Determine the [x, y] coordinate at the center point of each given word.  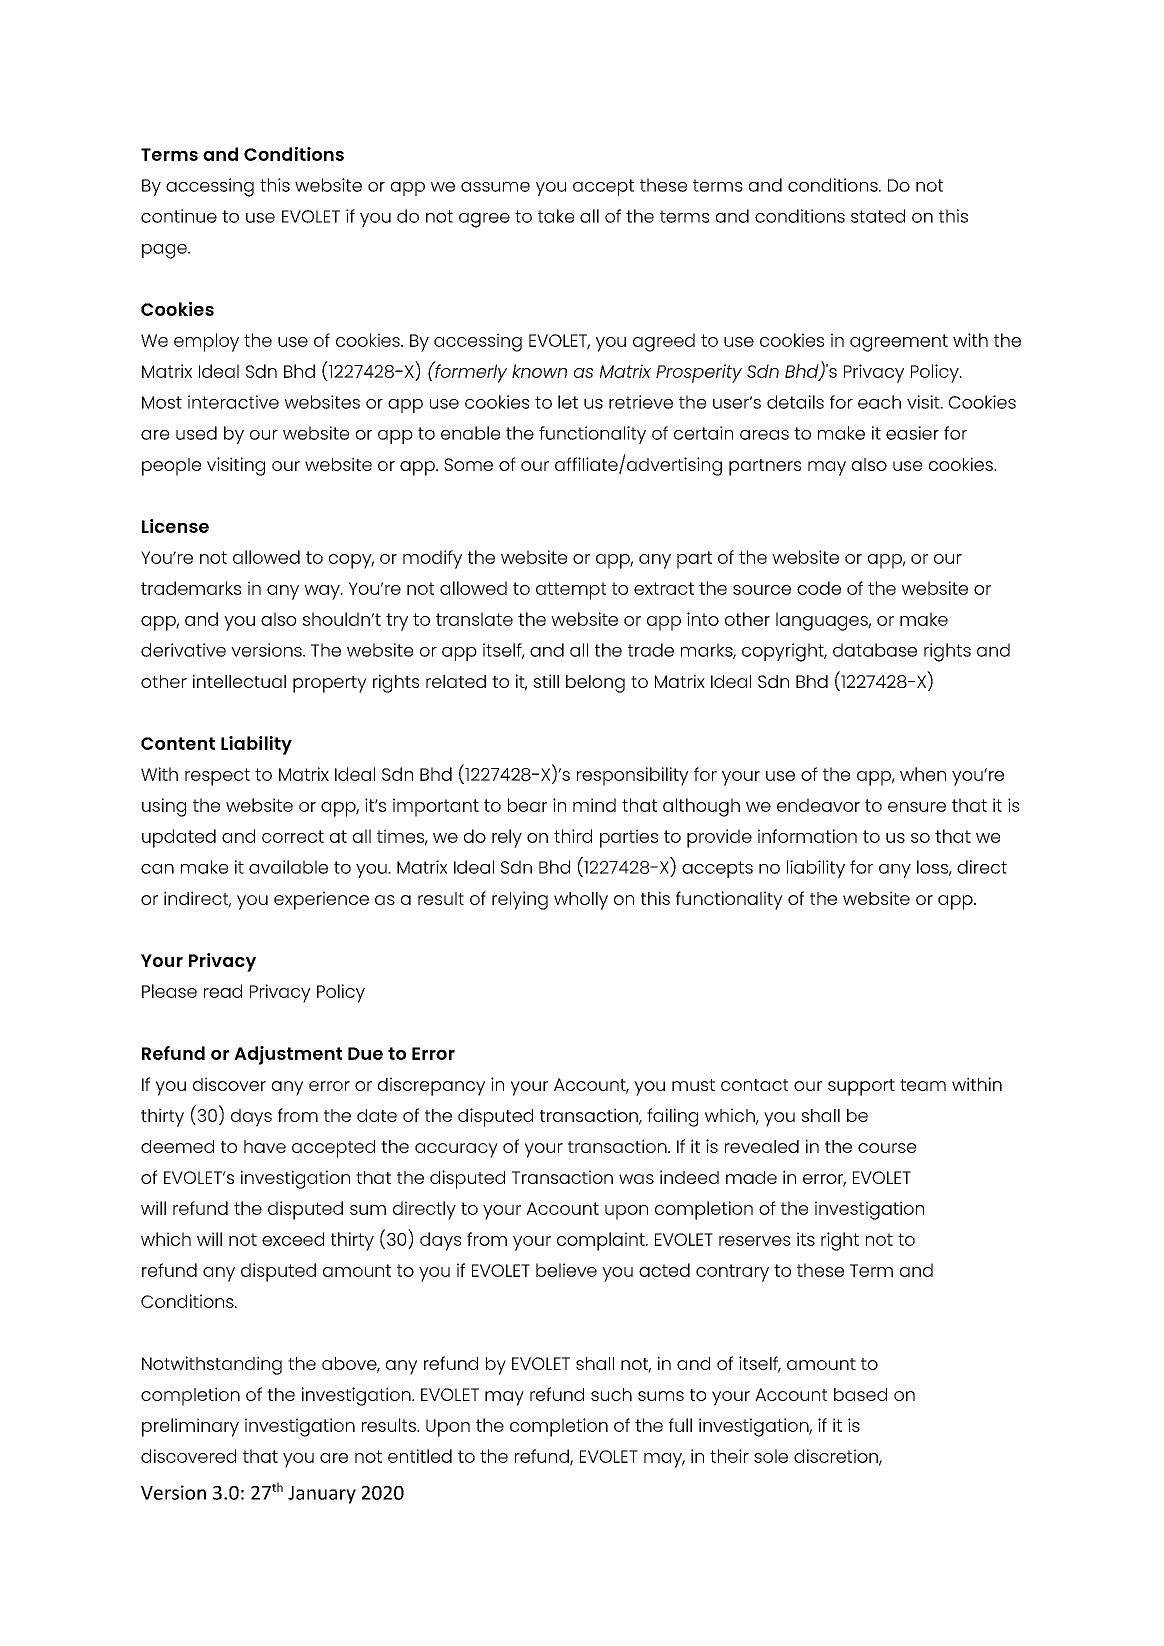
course [887, 1148]
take [556, 216]
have [265, 1146]
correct [293, 836]
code [819, 588]
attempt [571, 591]
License [175, 526]
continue [179, 216]
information [807, 836]
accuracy [456, 1150]
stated [878, 216]
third [573, 836]
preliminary [190, 1427]
